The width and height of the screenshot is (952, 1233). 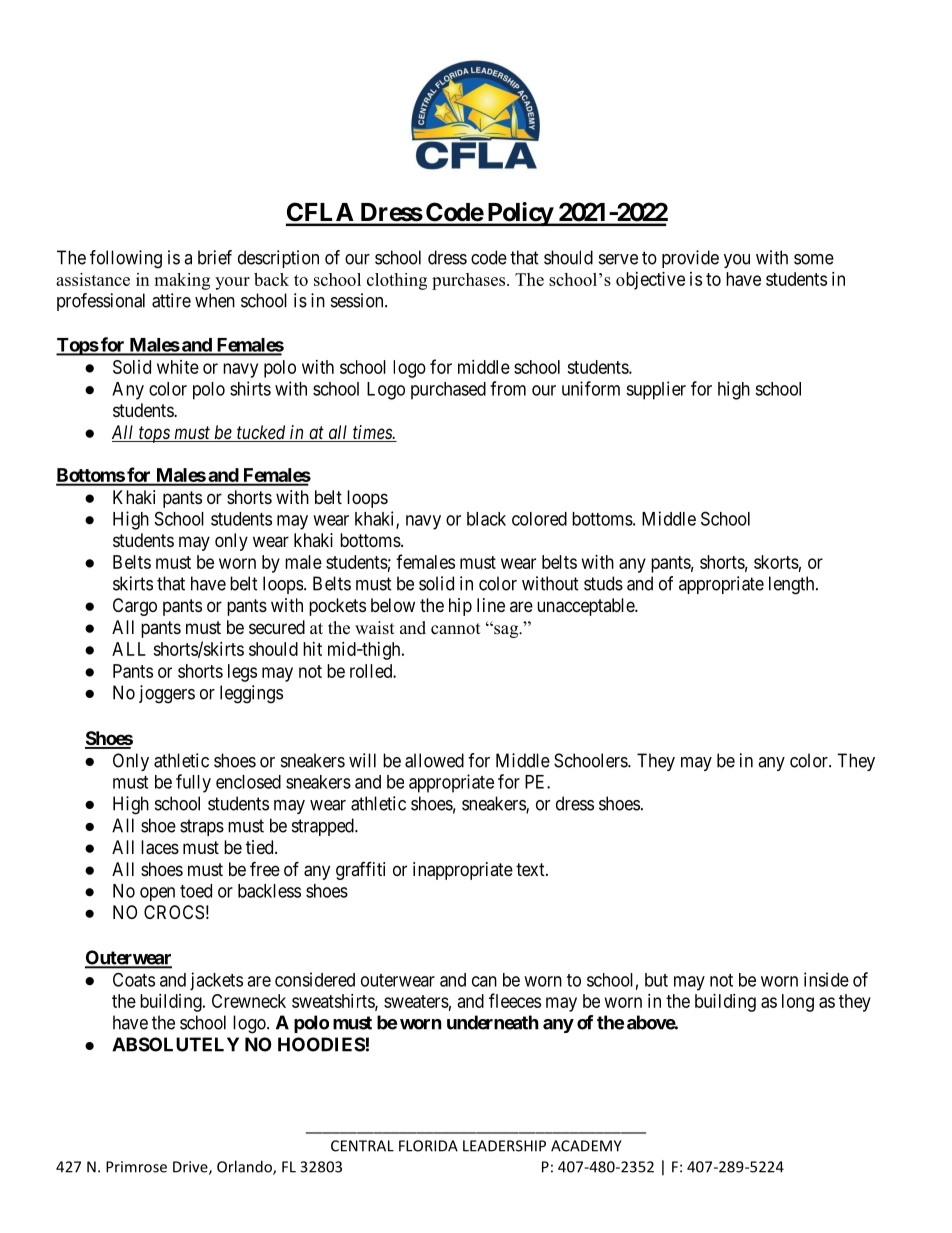 I want to click on Primrose, so click(x=136, y=1167).
